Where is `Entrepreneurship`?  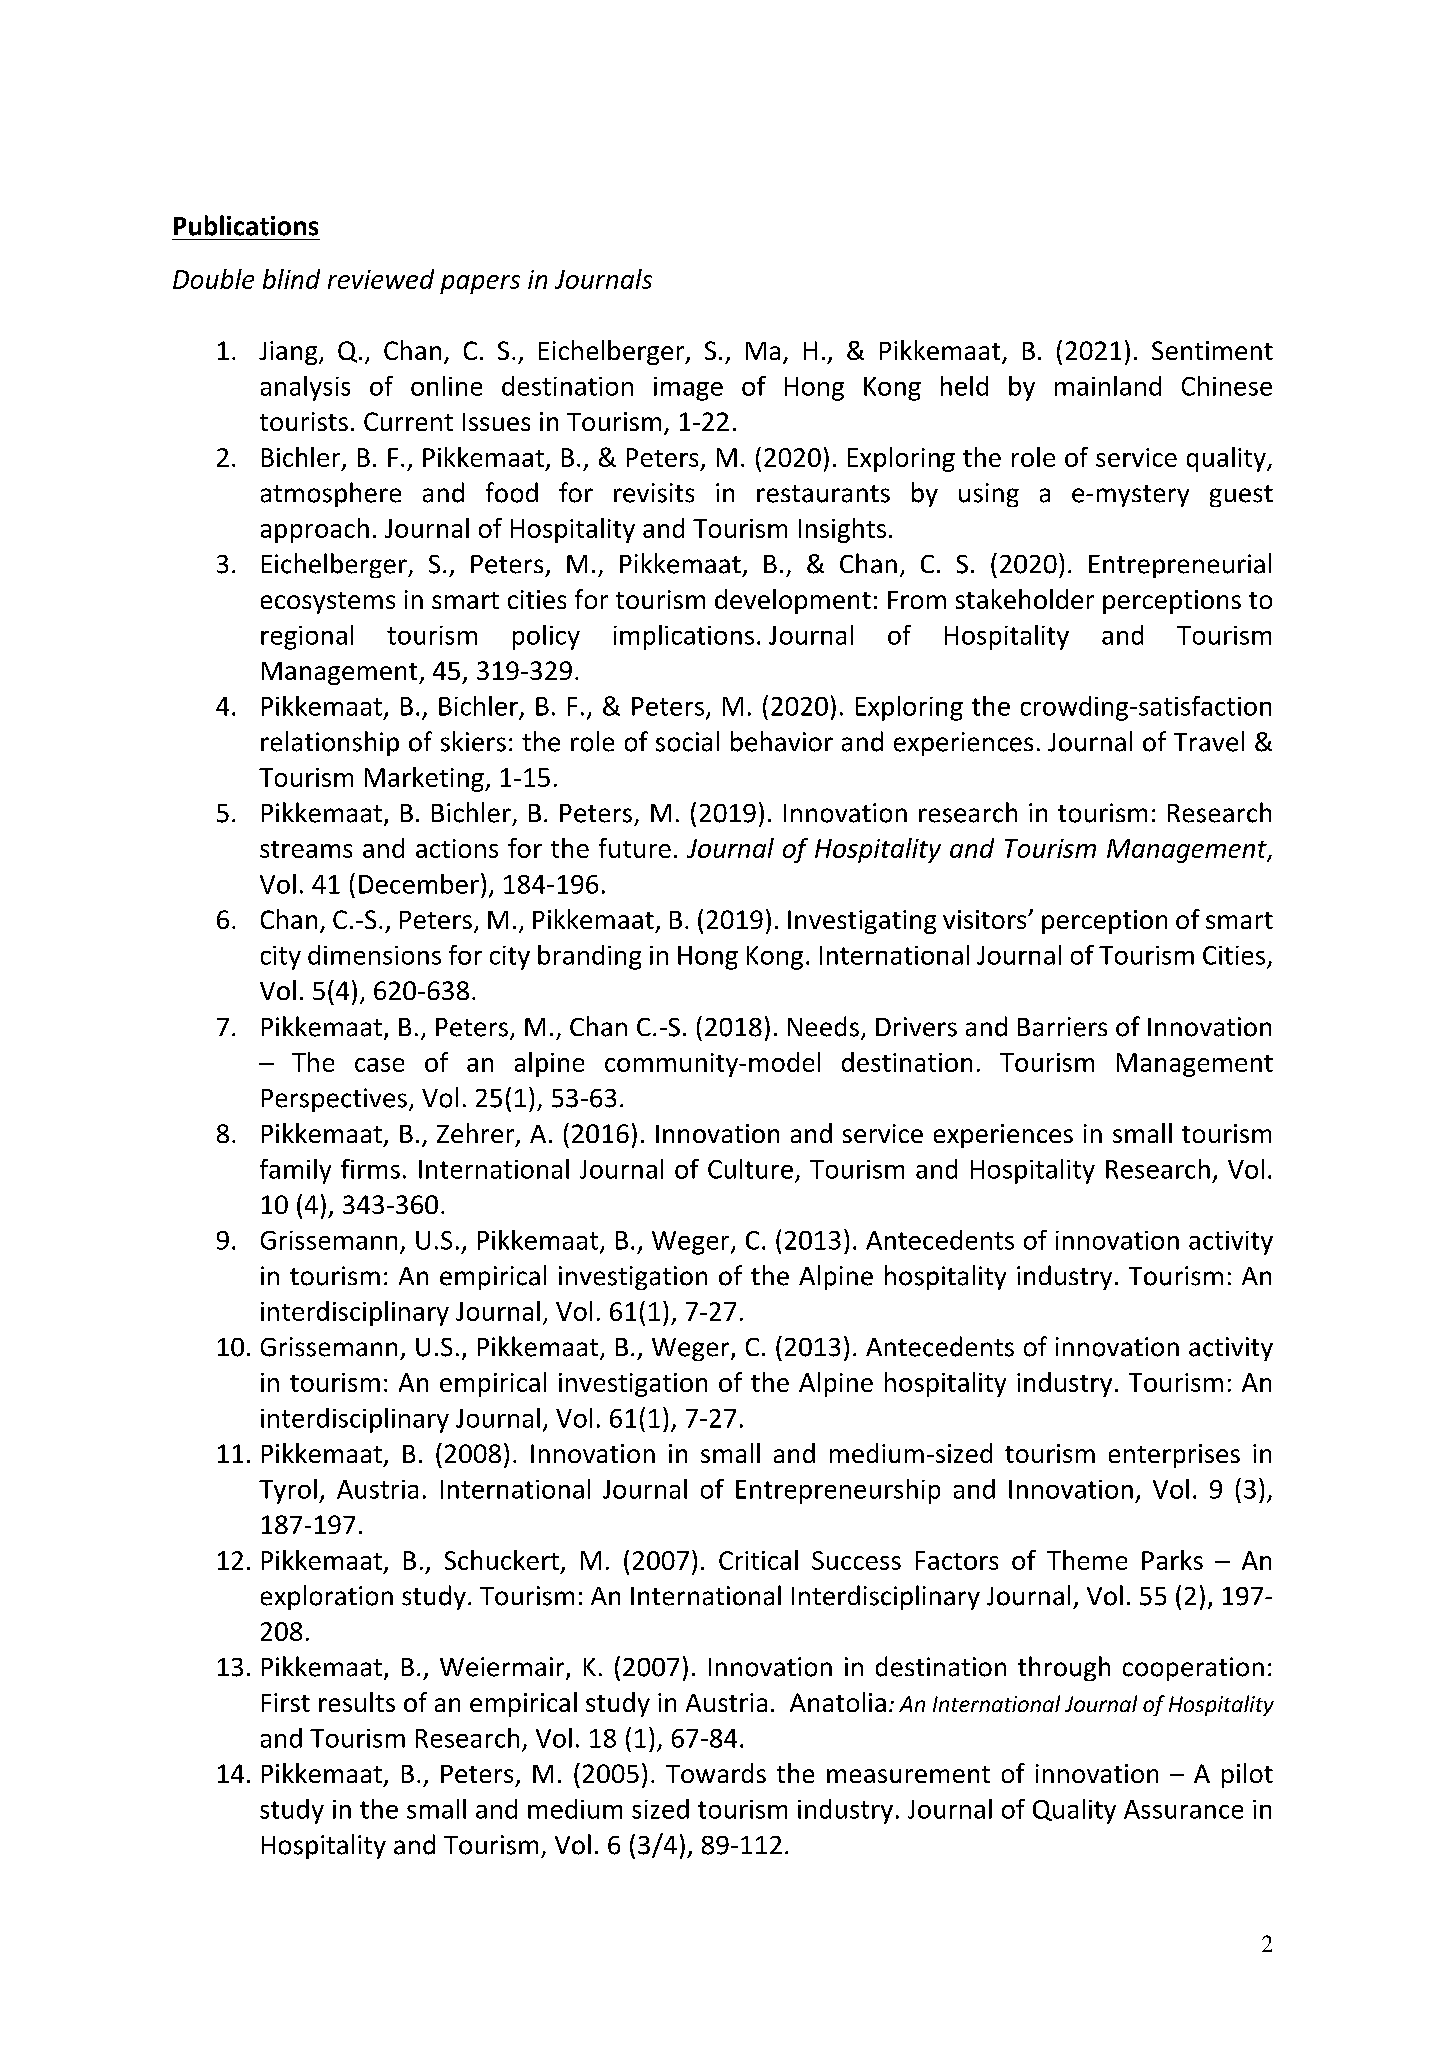
Entrepreneurship is located at coordinates (838, 1491).
